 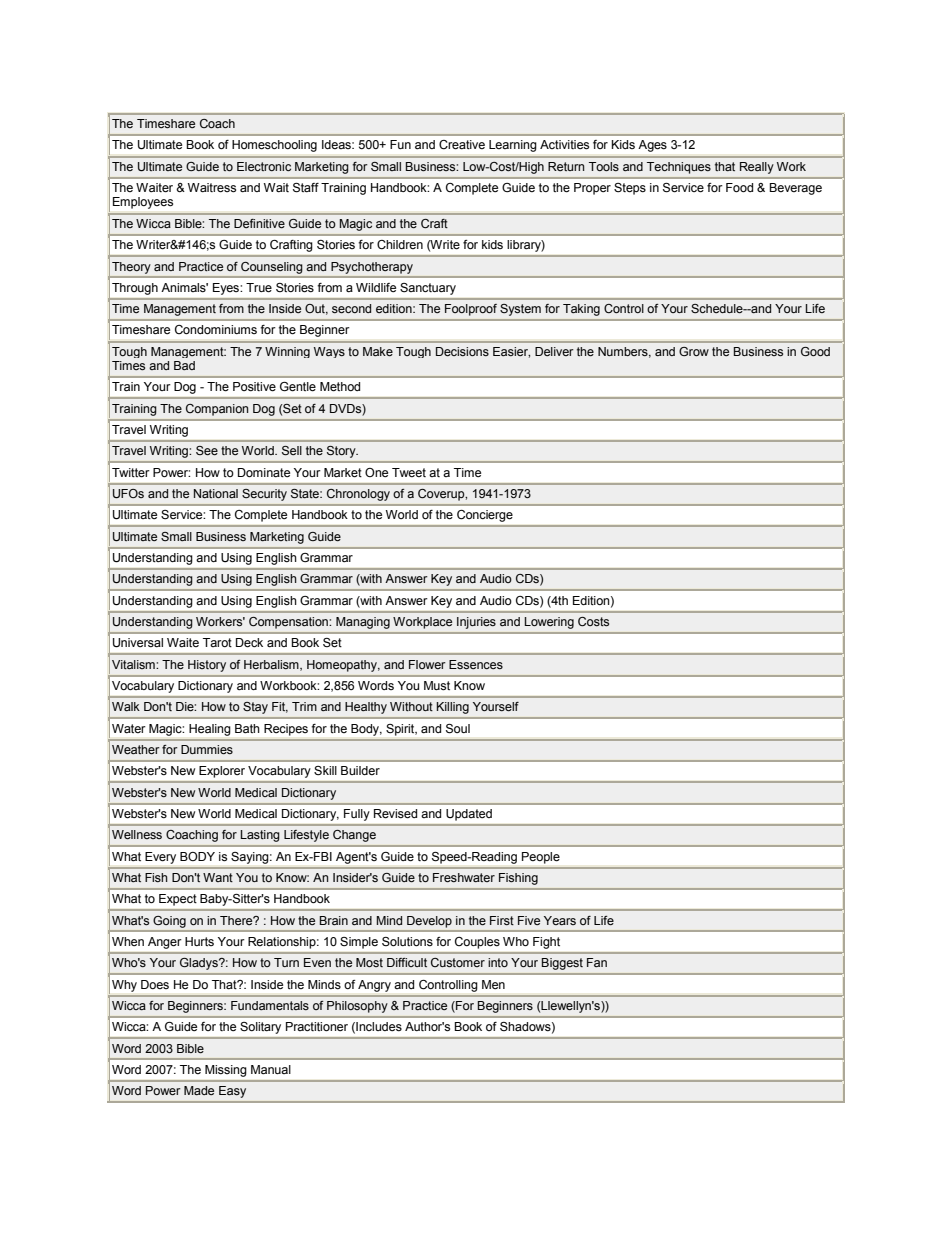 I want to click on Electronic, so click(x=264, y=166).
